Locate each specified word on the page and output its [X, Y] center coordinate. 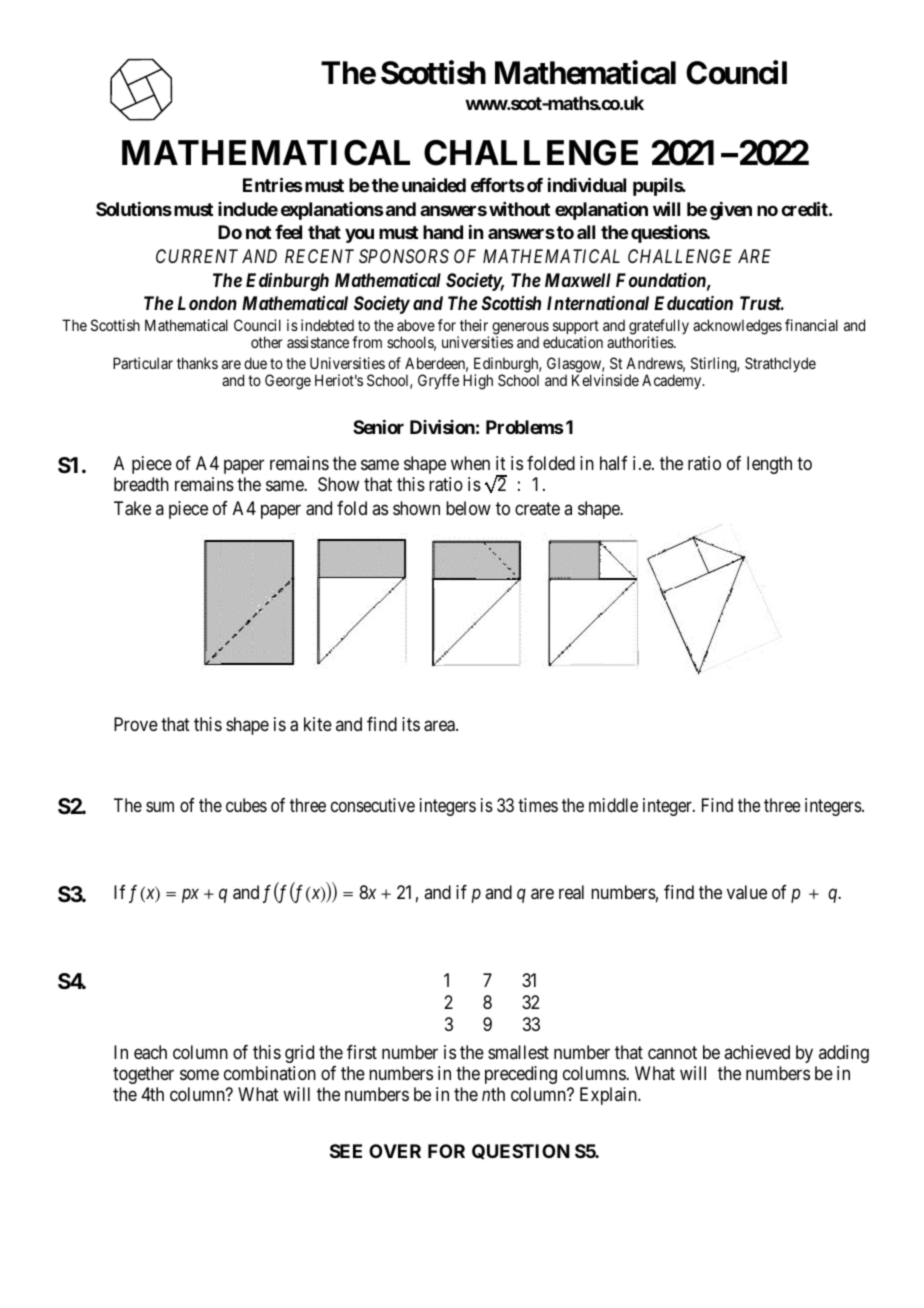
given [731, 211]
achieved [757, 1052]
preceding [521, 1075]
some [199, 1074]
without [519, 209]
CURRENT [197, 256]
